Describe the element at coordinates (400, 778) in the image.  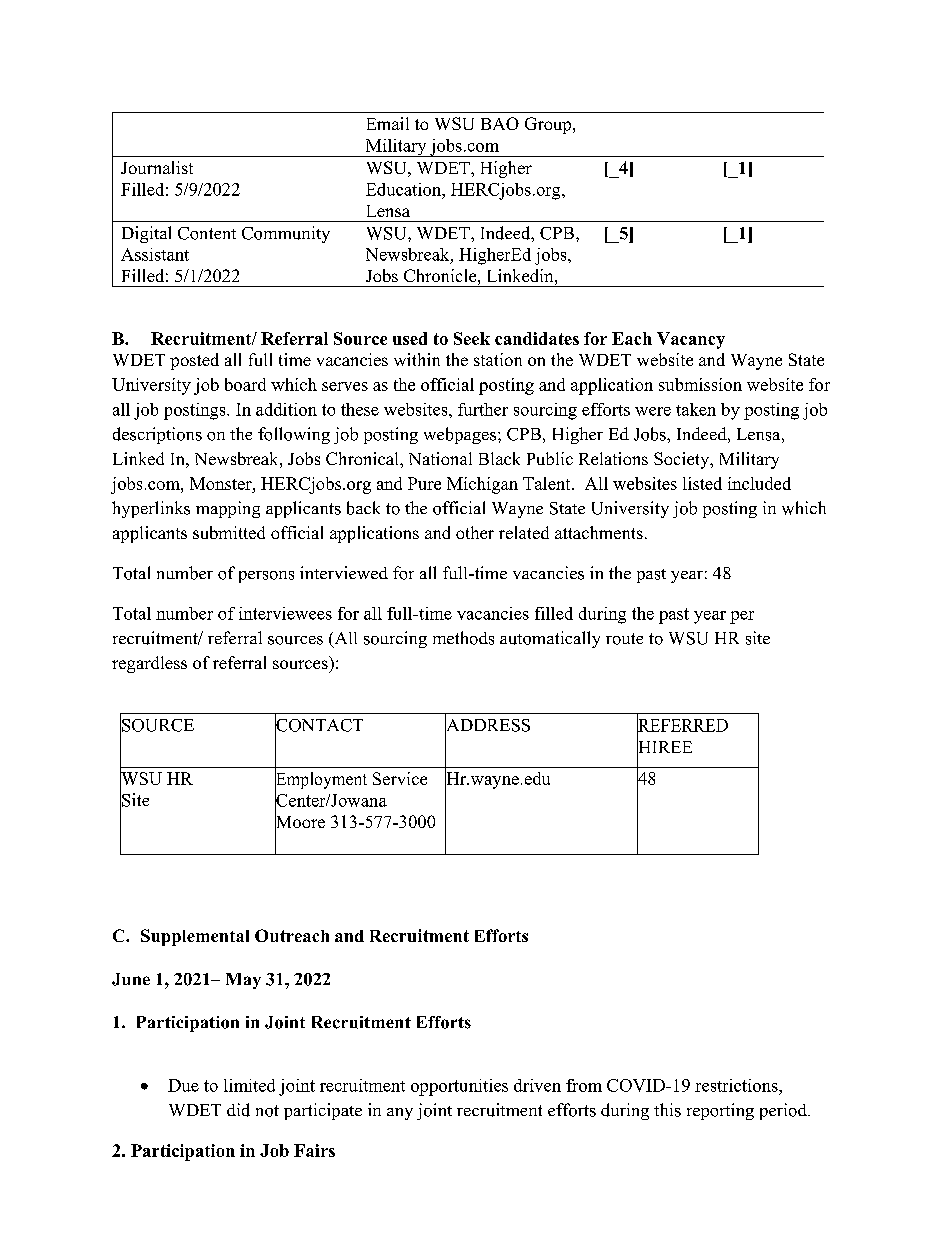
I see `Service` at that location.
